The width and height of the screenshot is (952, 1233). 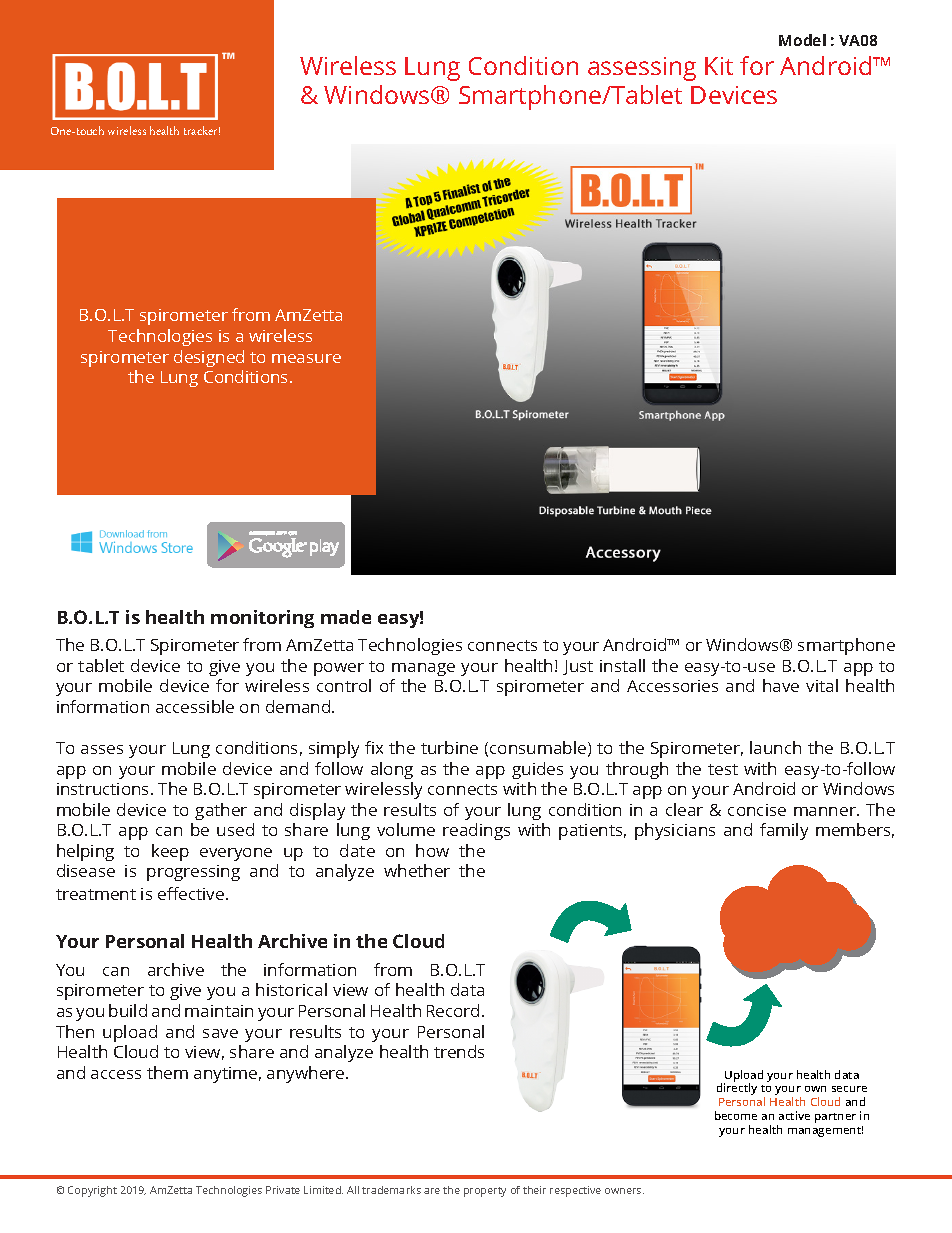 I want to click on tracker, so click(x=202, y=130).
